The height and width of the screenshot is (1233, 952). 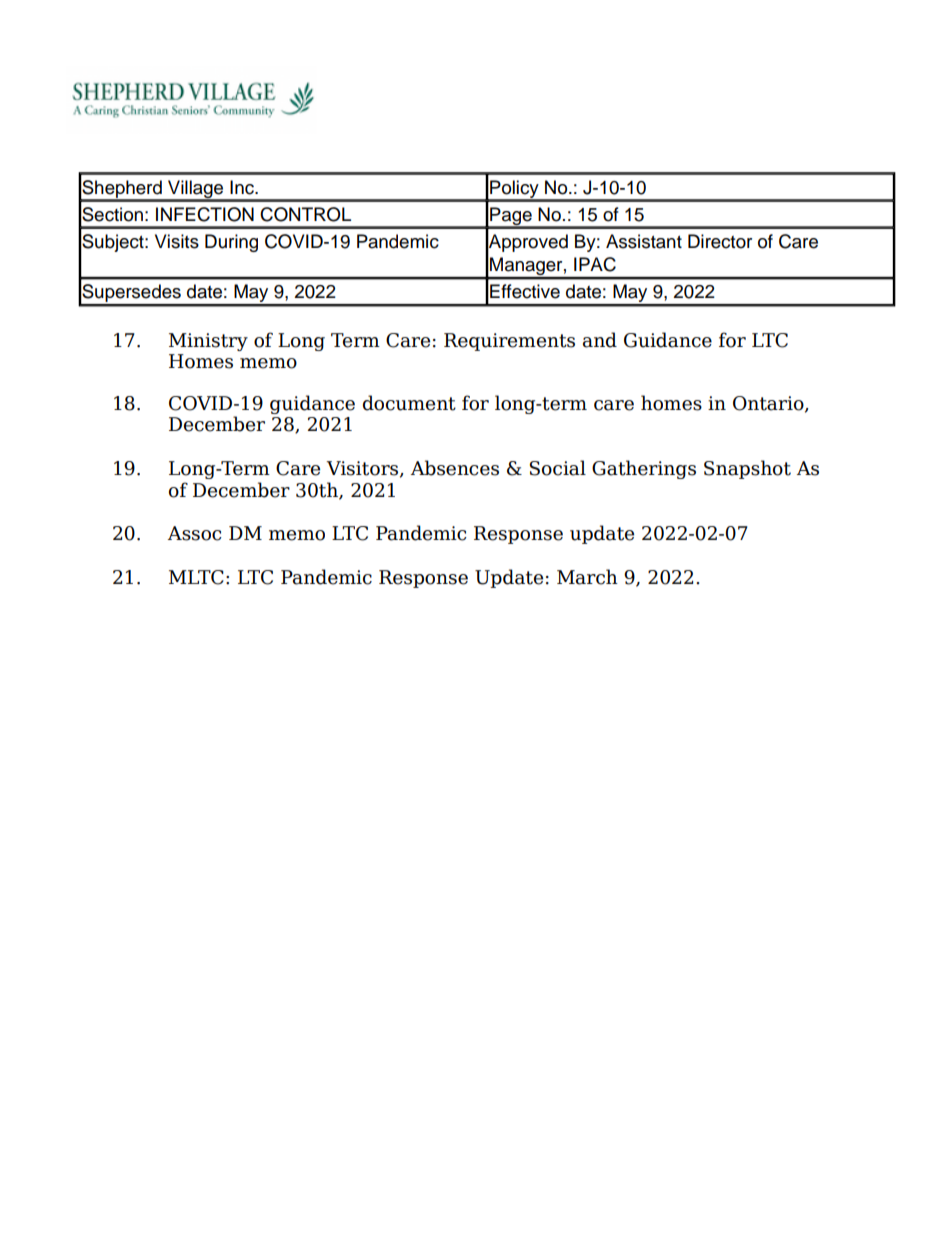 I want to click on Inc, so click(x=243, y=187).
